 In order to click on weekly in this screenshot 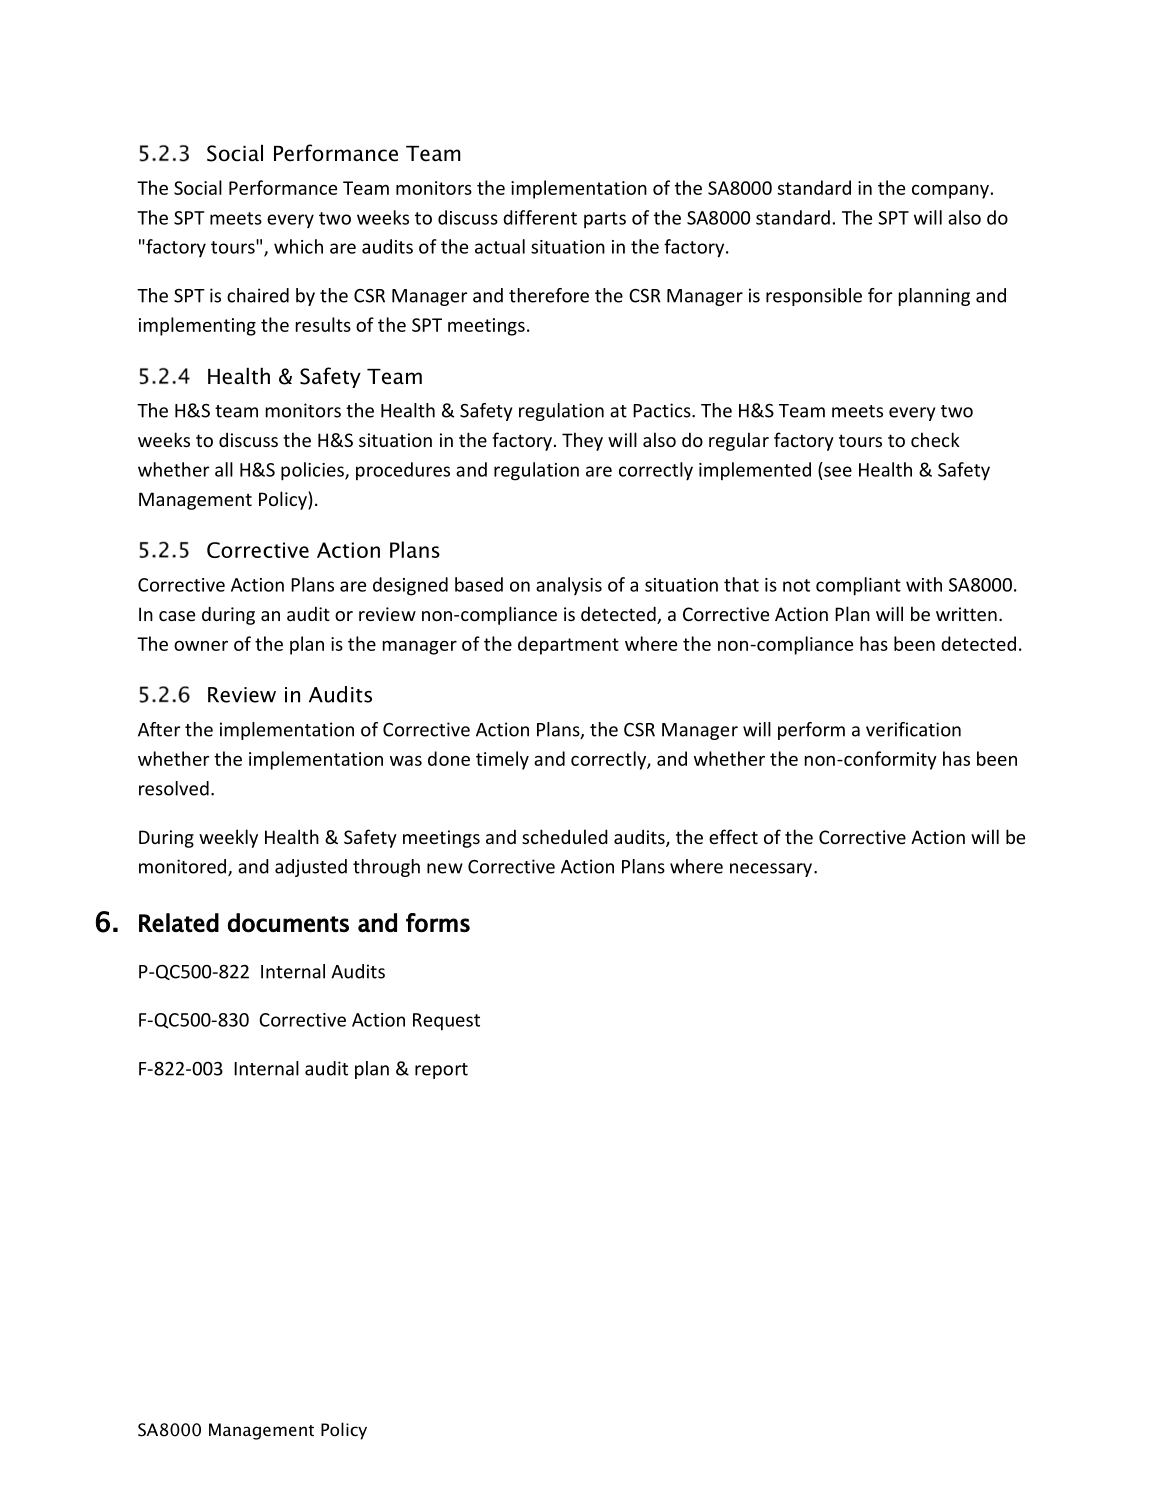, I will do `click(228, 838)`.
